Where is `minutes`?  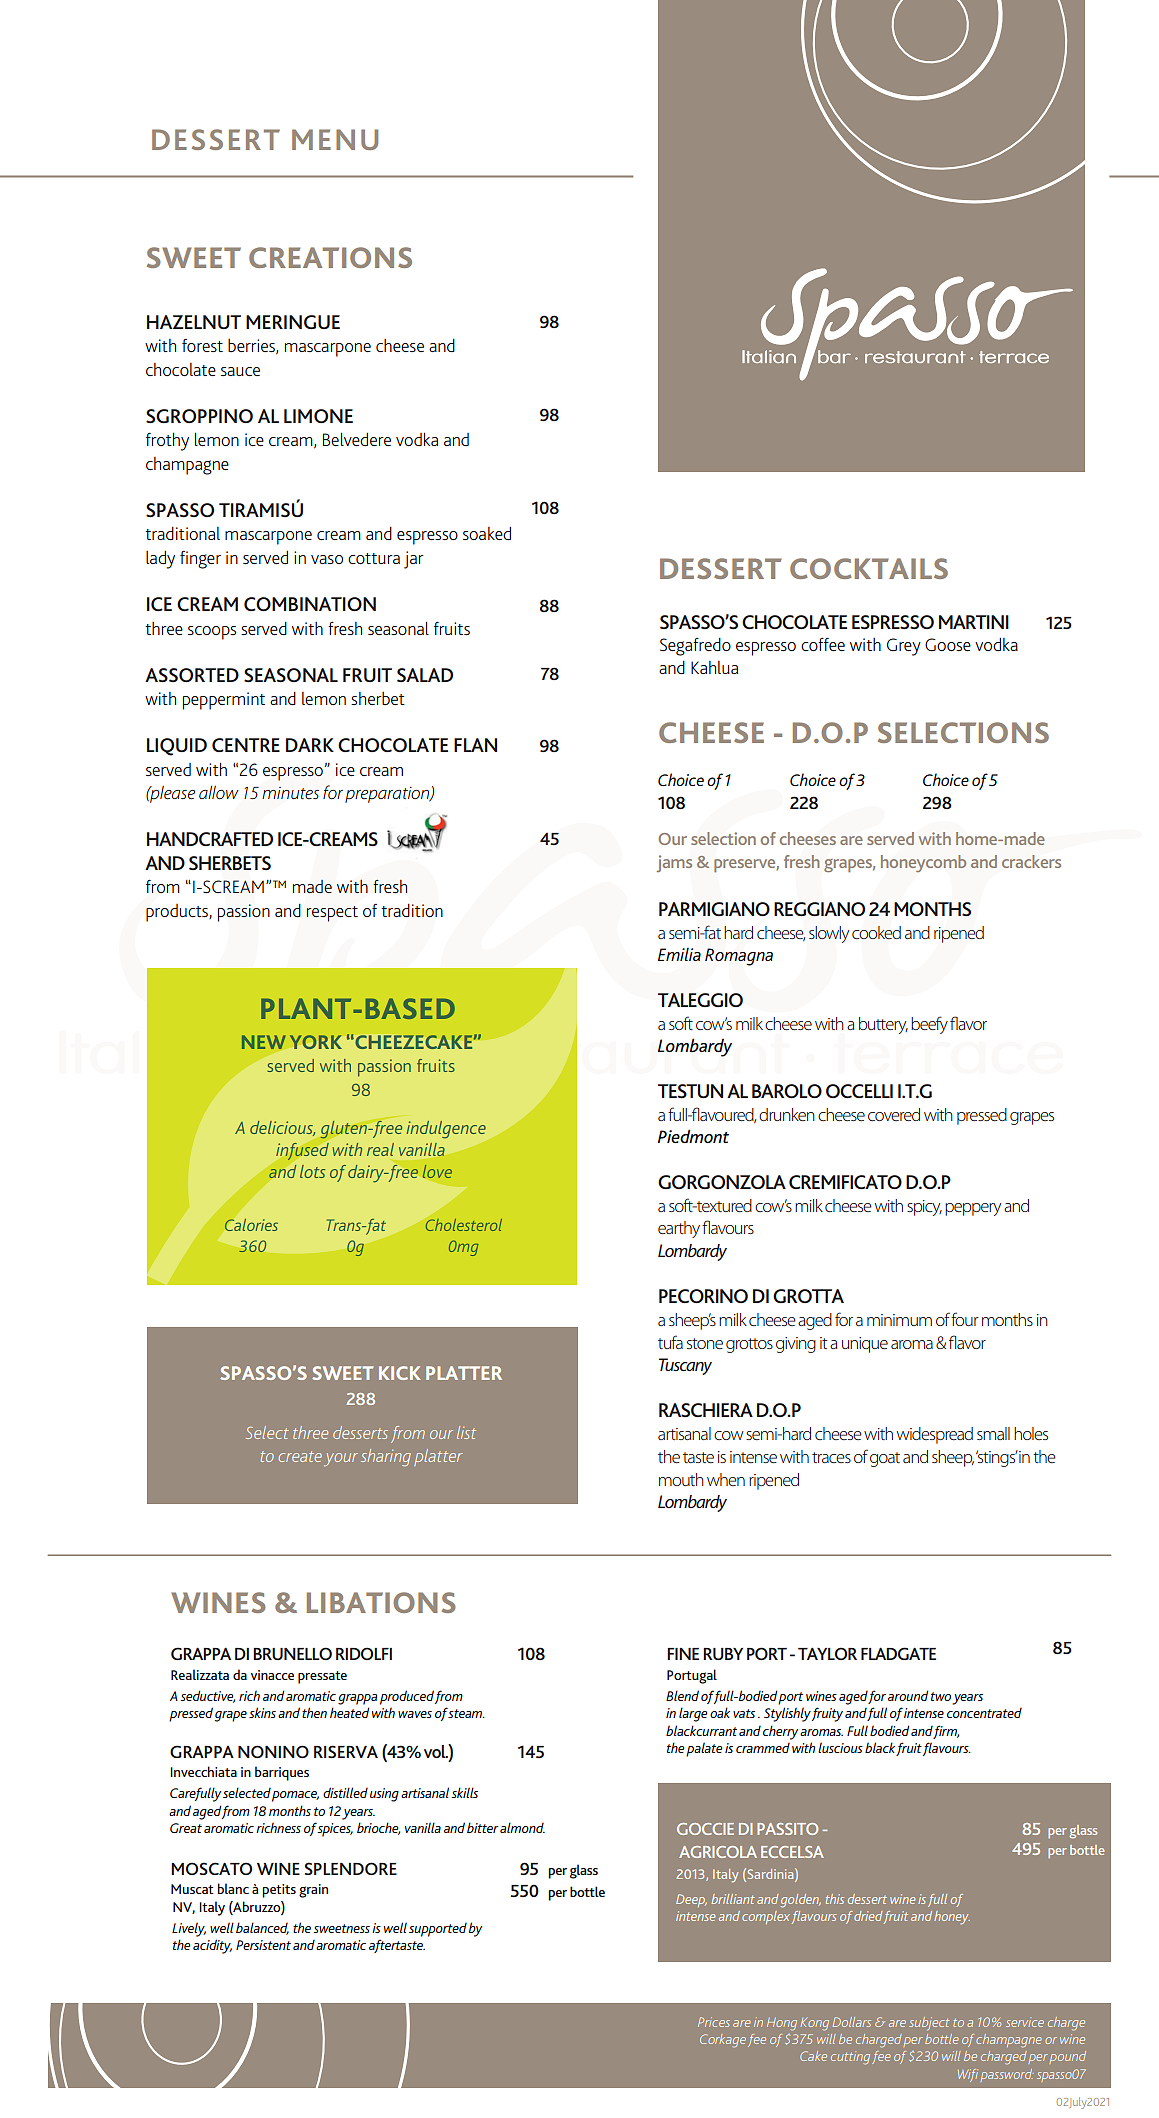 minutes is located at coordinates (290, 793).
